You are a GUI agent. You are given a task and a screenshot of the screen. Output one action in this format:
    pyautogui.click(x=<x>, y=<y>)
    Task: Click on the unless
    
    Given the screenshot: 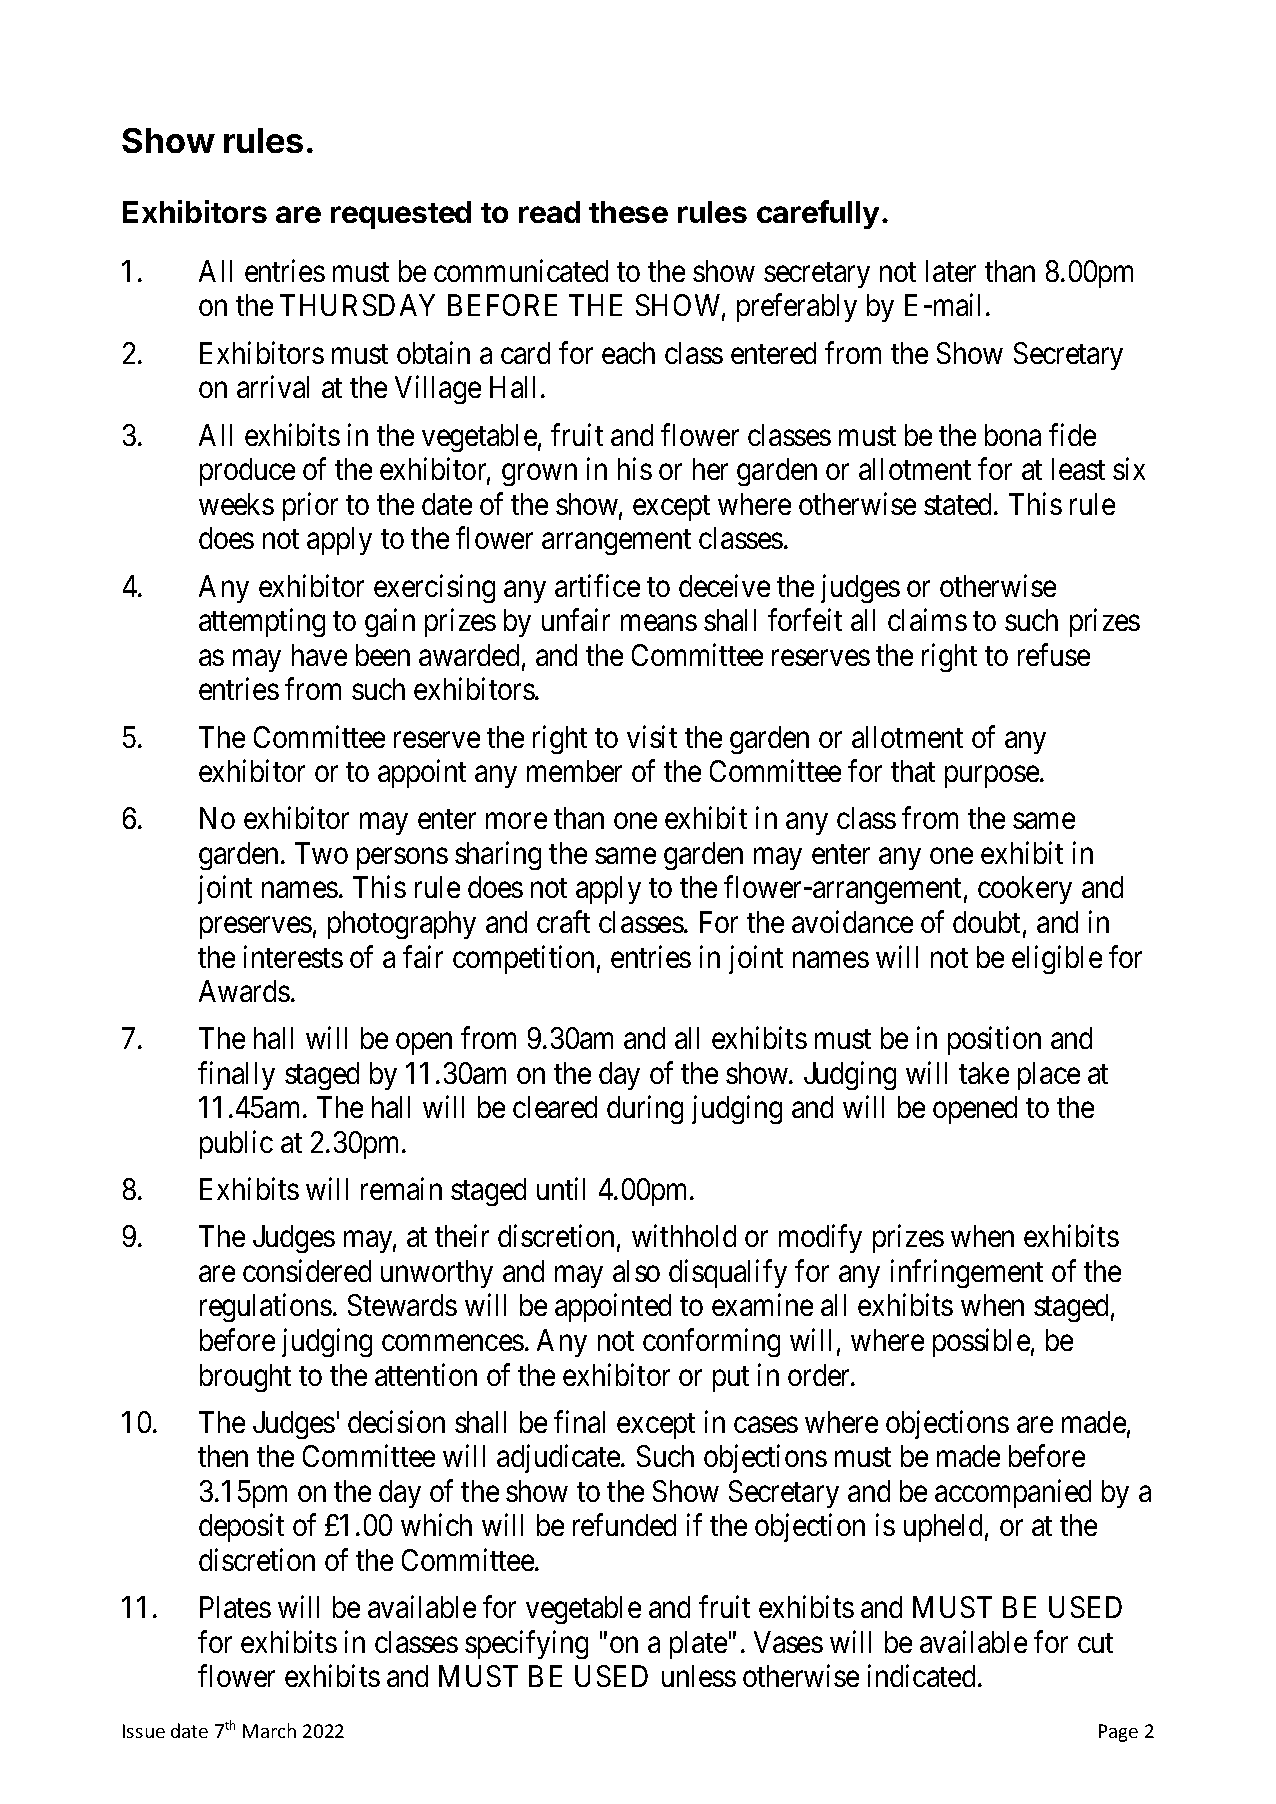 What is the action you would take?
    pyautogui.click(x=699, y=1676)
